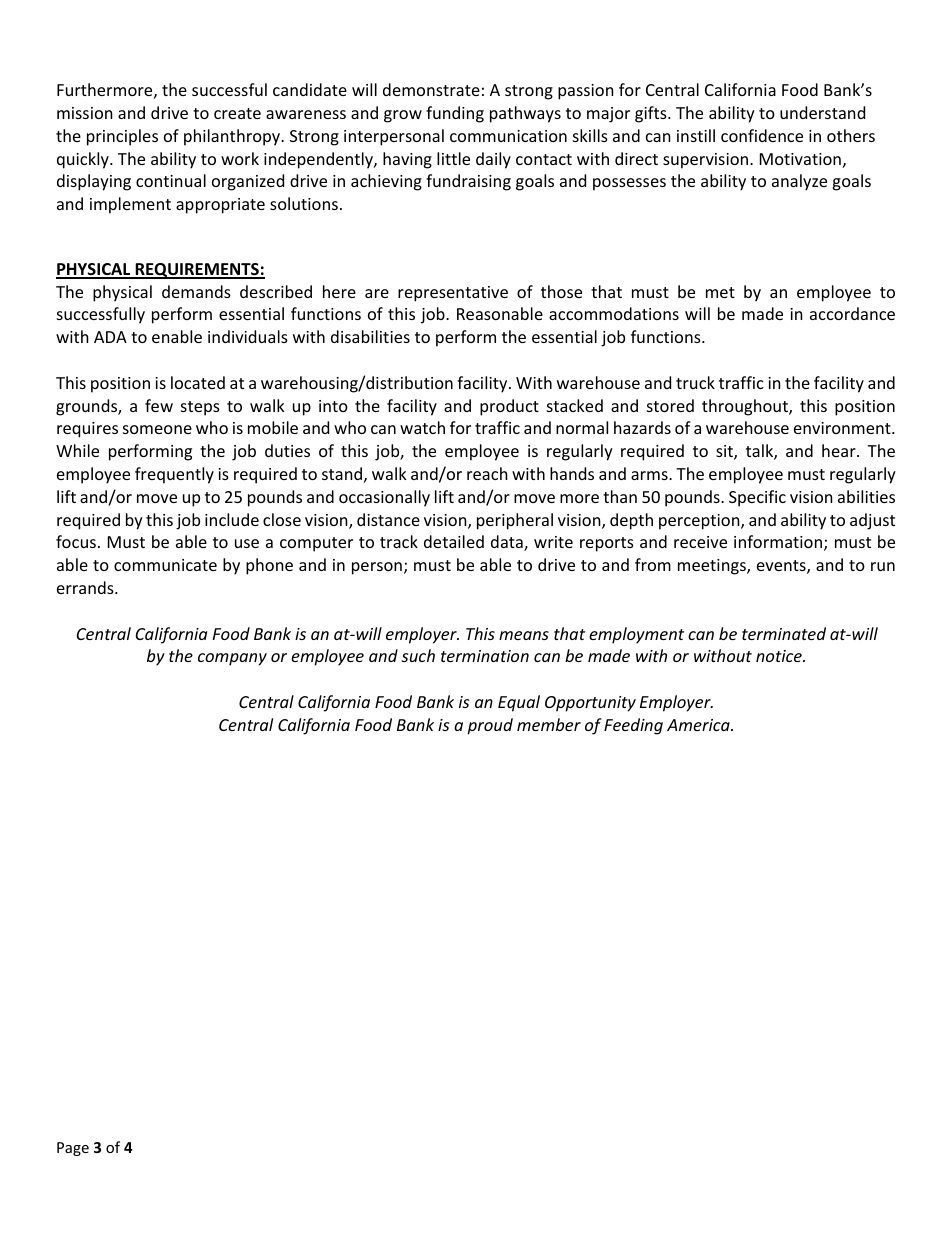 Image resolution: width=952 pixels, height=1233 pixels. I want to click on funding, so click(455, 114).
